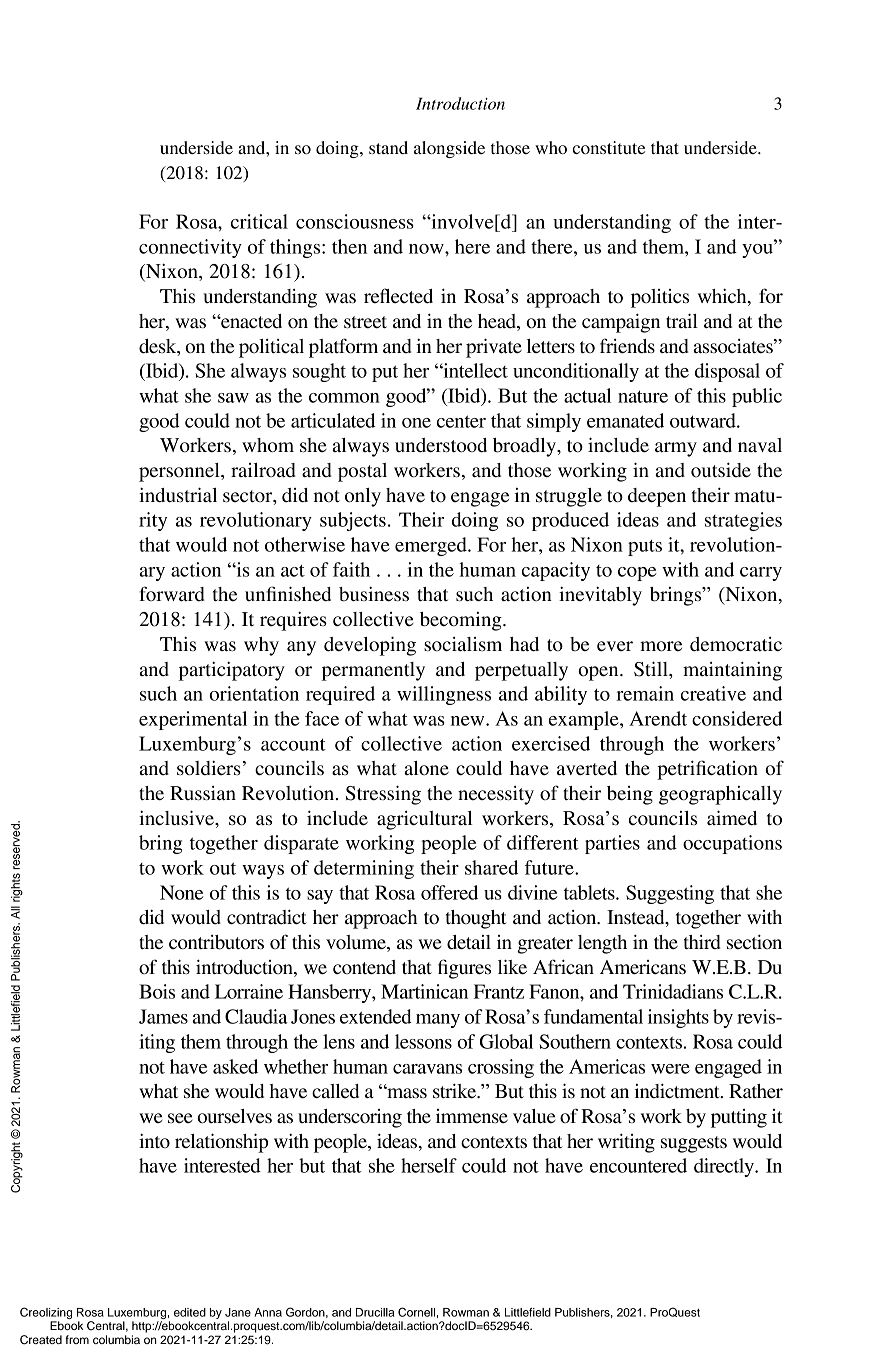  Describe the element at coordinates (449, 149) in the screenshot. I see `alongside` at that location.
